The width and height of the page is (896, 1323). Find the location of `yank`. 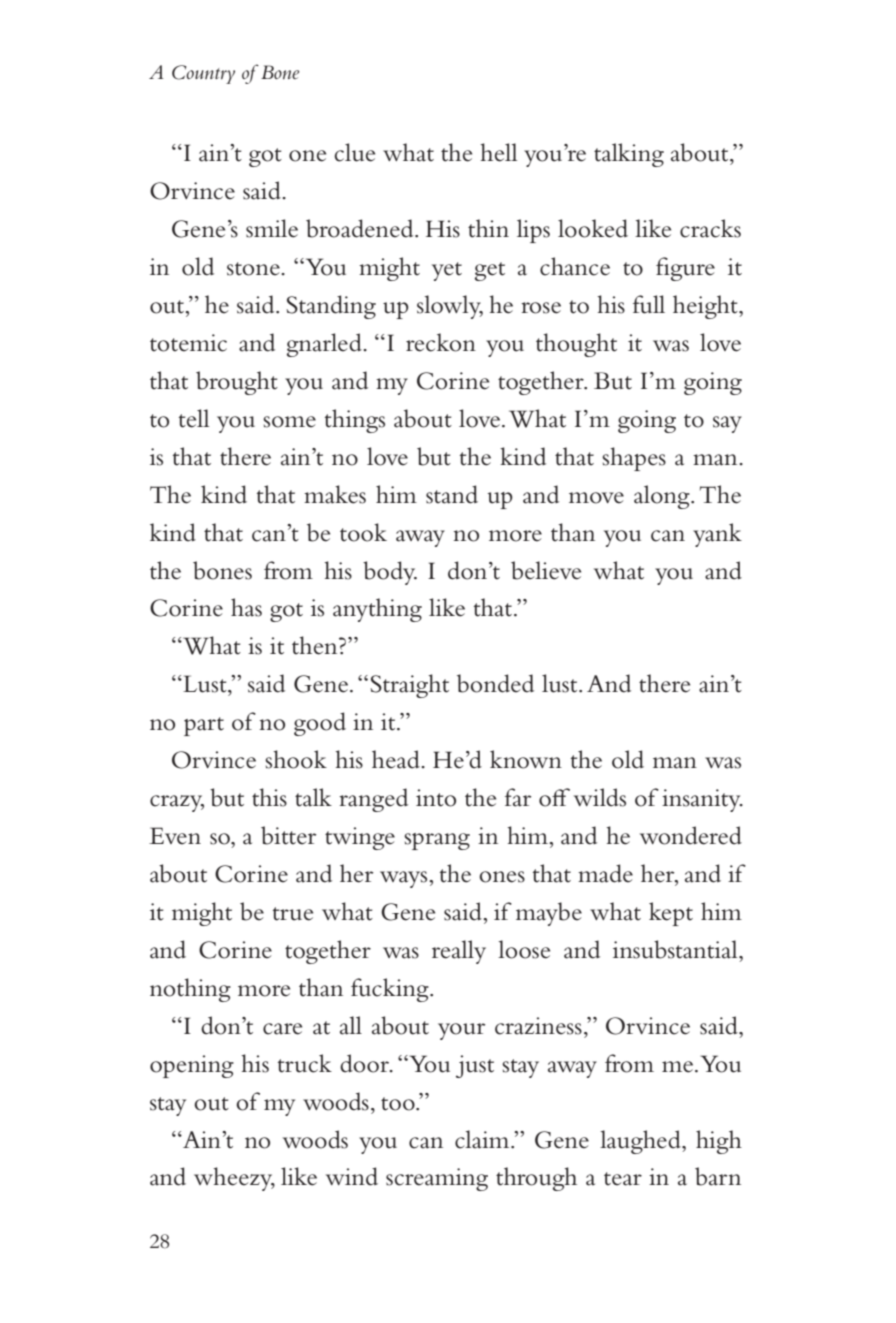

yank is located at coordinates (717, 535).
